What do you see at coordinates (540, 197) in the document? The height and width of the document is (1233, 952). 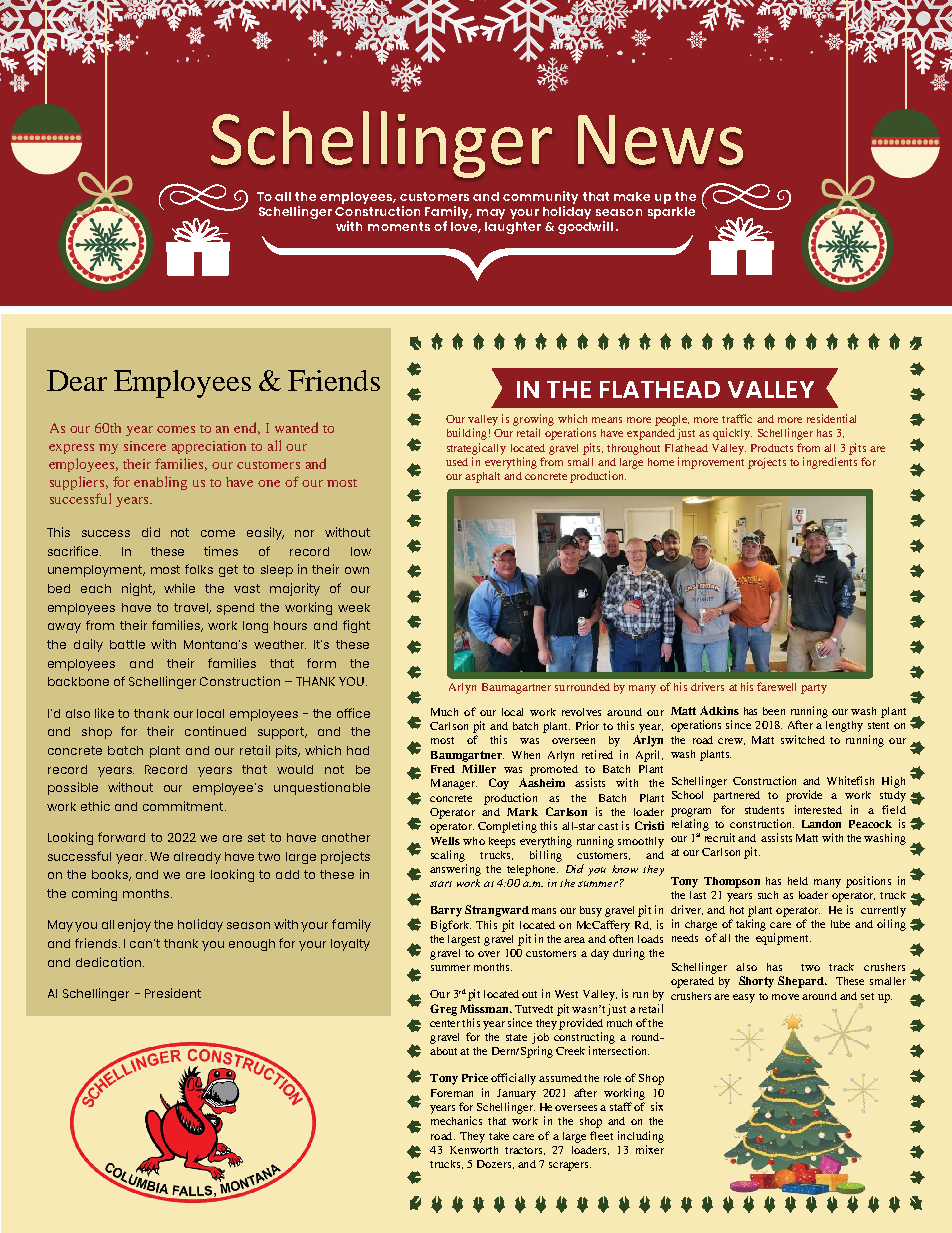 I see `community` at bounding box center [540, 197].
